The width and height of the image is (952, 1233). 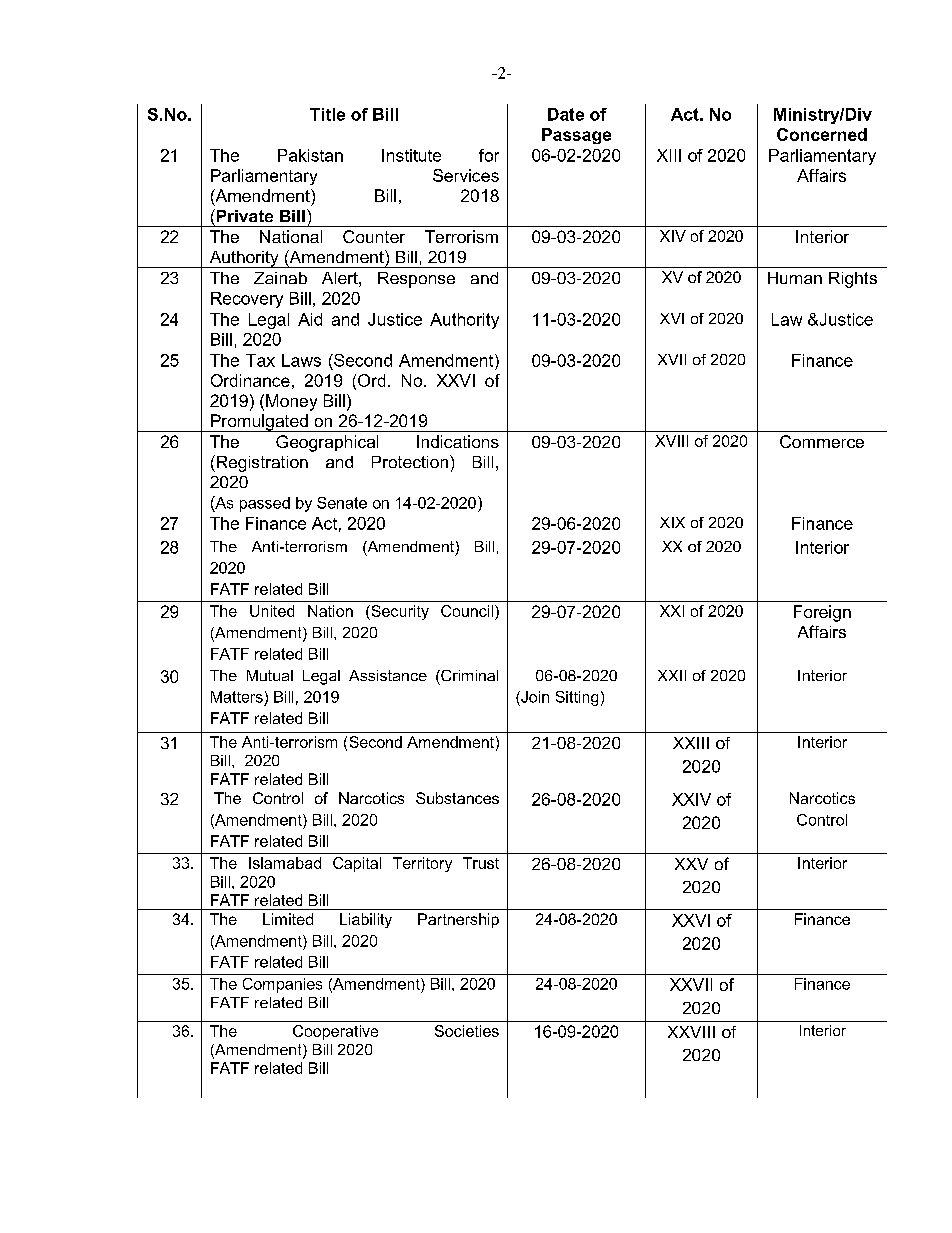 What do you see at coordinates (282, 985) in the image?
I see `Companies` at bounding box center [282, 985].
